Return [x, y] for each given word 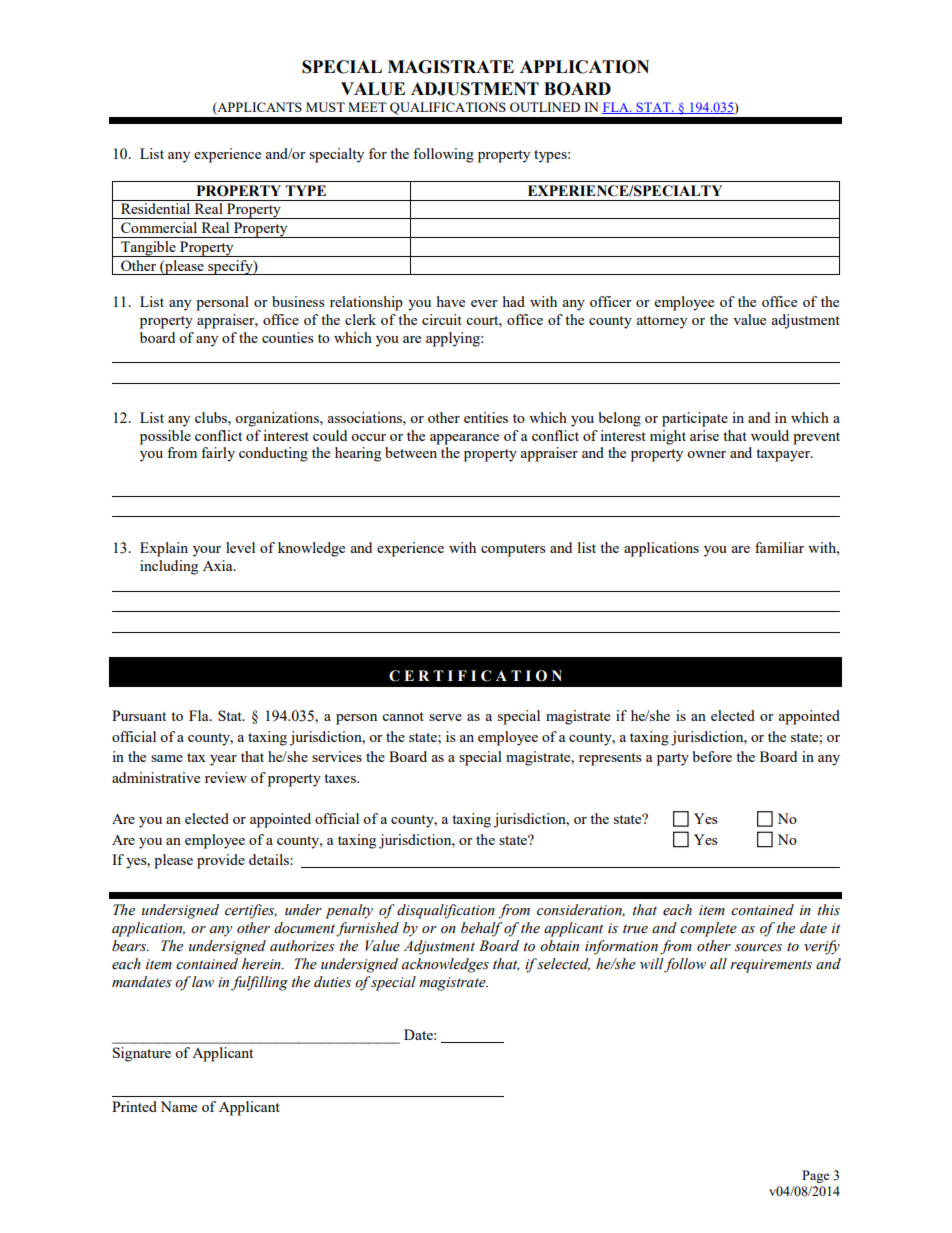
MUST [325, 107]
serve [445, 717]
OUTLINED [545, 107]
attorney [661, 322]
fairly [218, 454]
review [226, 777]
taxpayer [784, 455]
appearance [464, 439]
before [712, 756]
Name [178, 1106]
